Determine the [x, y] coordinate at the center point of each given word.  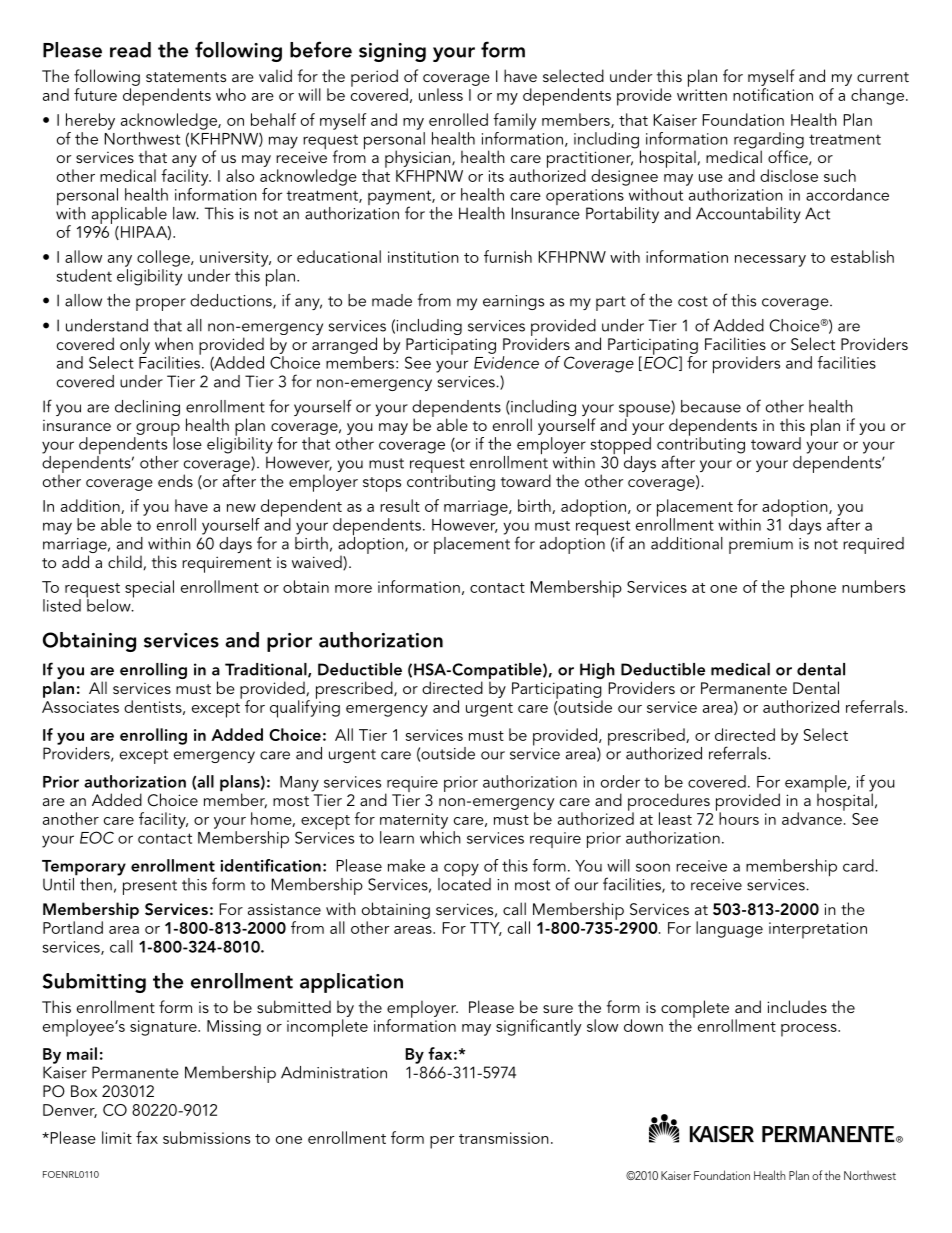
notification [773, 94]
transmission [504, 1138]
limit [117, 1137]
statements [186, 77]
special [149, 589]
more [353, 589]
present [150, 887]
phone [813, 589]
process [810, 1030]
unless [441, 94]
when [174, 343]
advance [813, 817]
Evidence [506, 362]
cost [693, 301]
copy [461, 869]
